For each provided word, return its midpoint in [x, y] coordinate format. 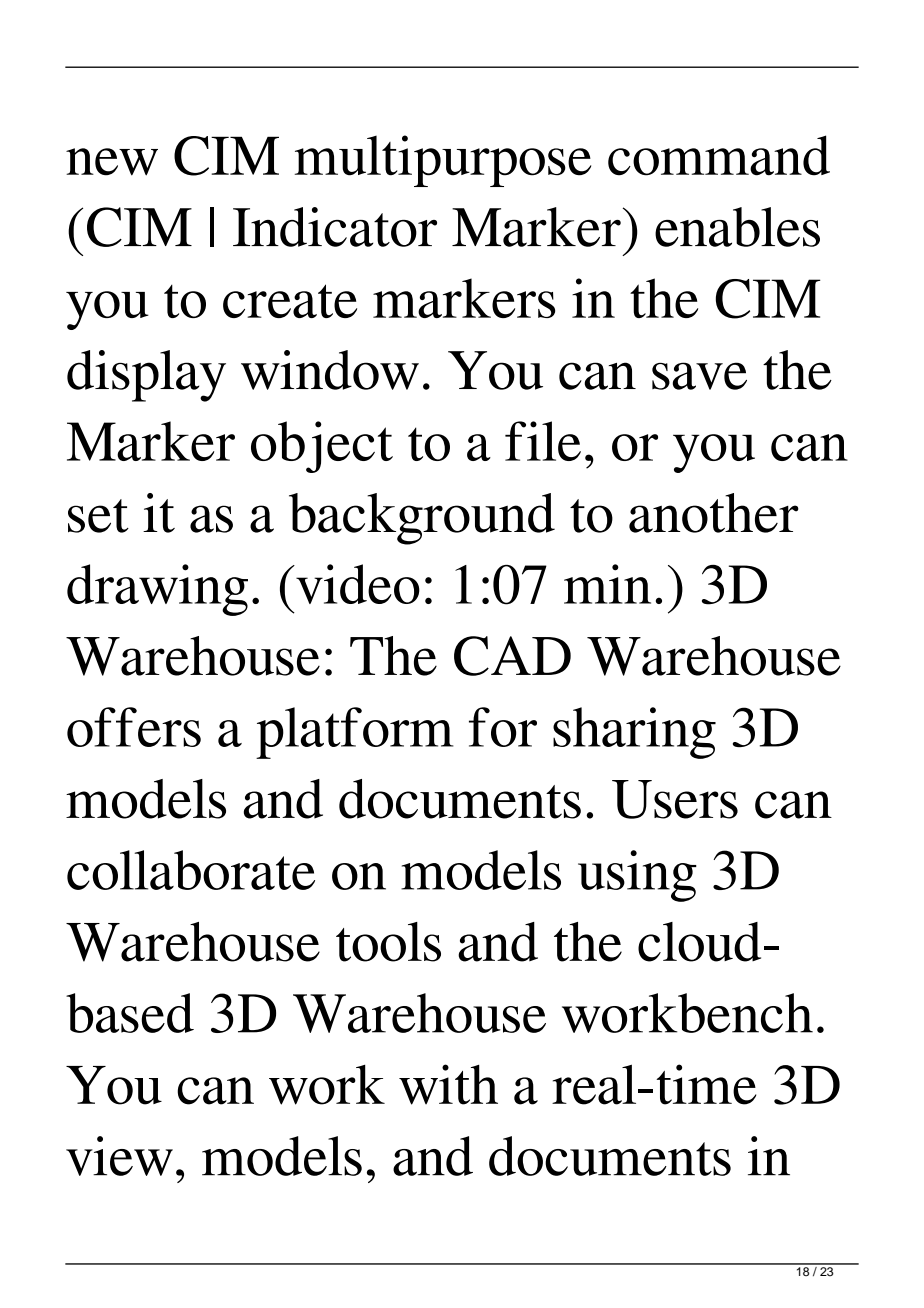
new [112, 162]
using [637, 876]
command [719, 155]
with [448, 1084]
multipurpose [443, 161]
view [119, 1156]
